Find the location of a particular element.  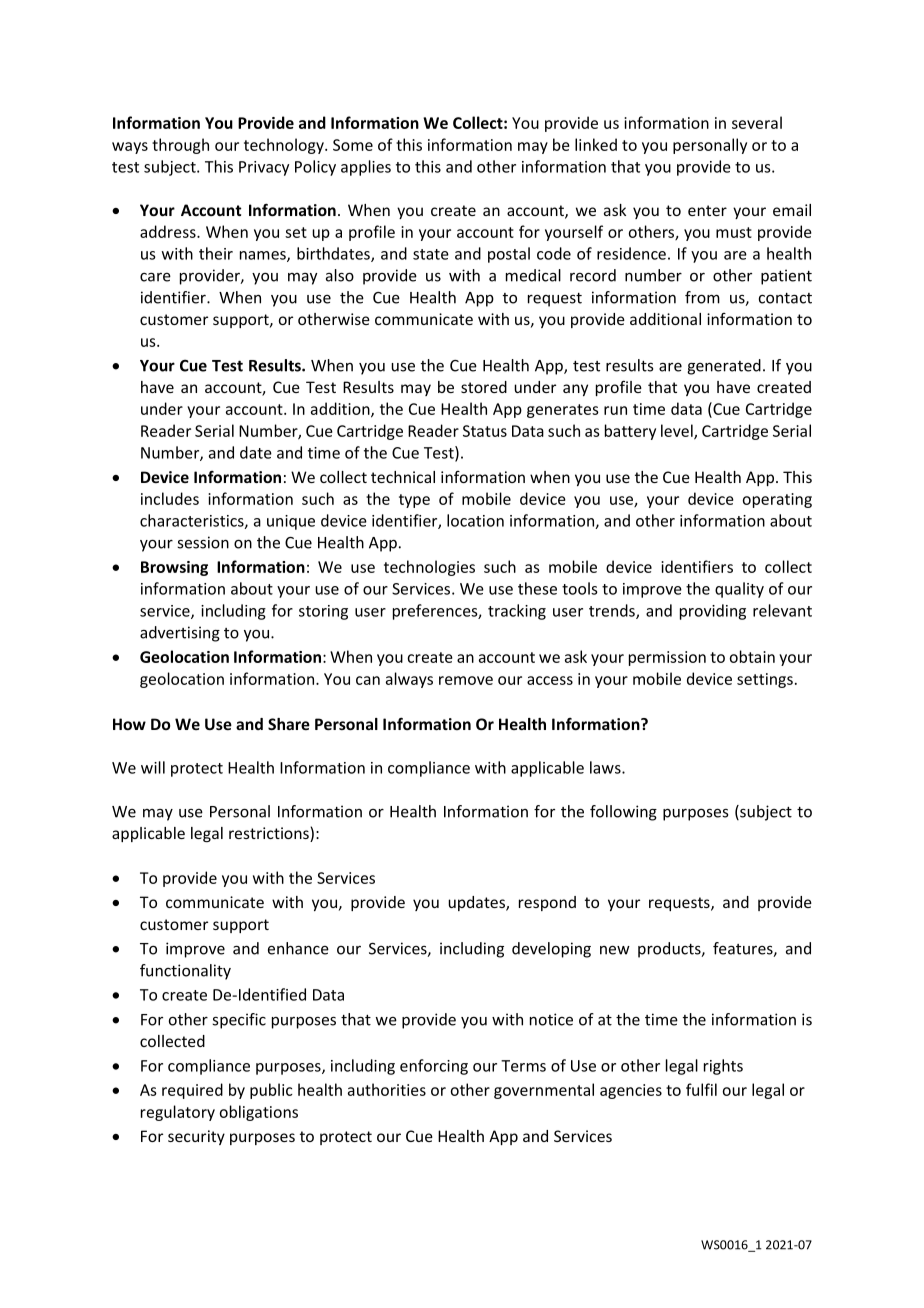

tracking is located at coordinates (517, 612).
